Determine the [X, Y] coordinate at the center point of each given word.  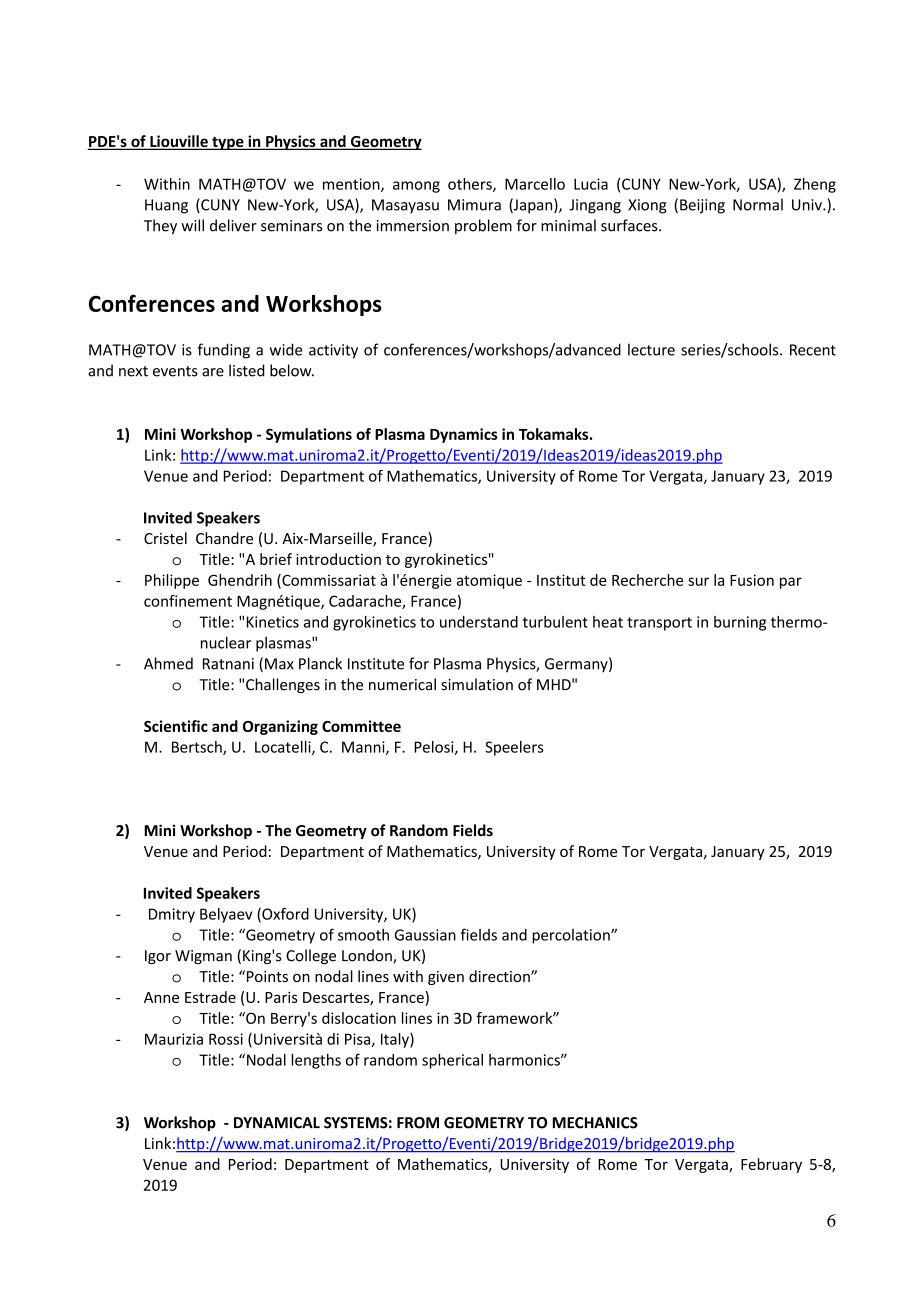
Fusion [752, 580]
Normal [758, 204]
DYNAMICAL [277, 1123]
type [228, 143]
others [471, 185]
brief [276, 559]
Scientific [176, 726]
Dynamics [464, 435]
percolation [572, 936]
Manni [364, 748]
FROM [418, 1123]
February [771, 1165]
